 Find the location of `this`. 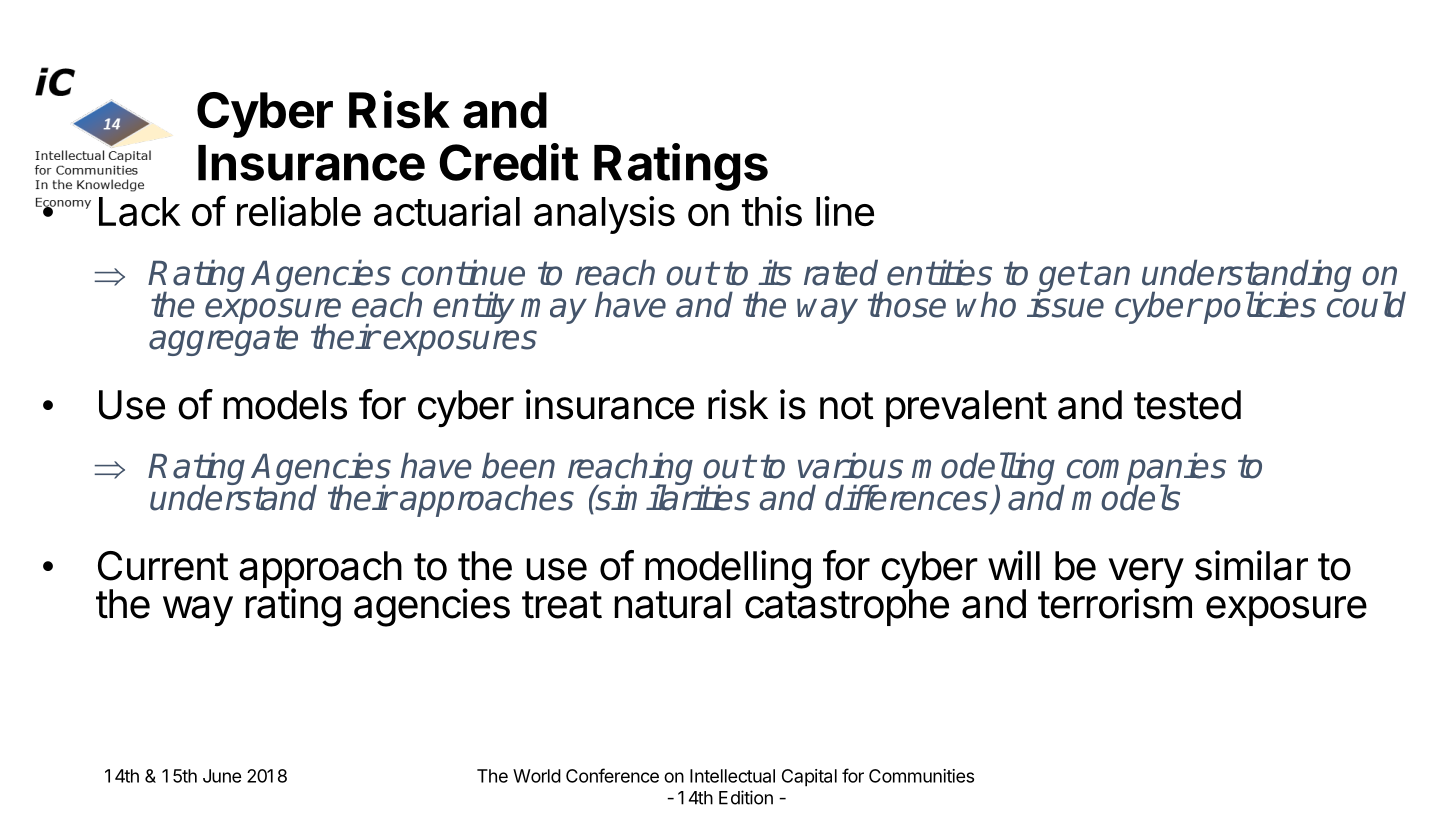

this is located at coordinates (772, 211).
